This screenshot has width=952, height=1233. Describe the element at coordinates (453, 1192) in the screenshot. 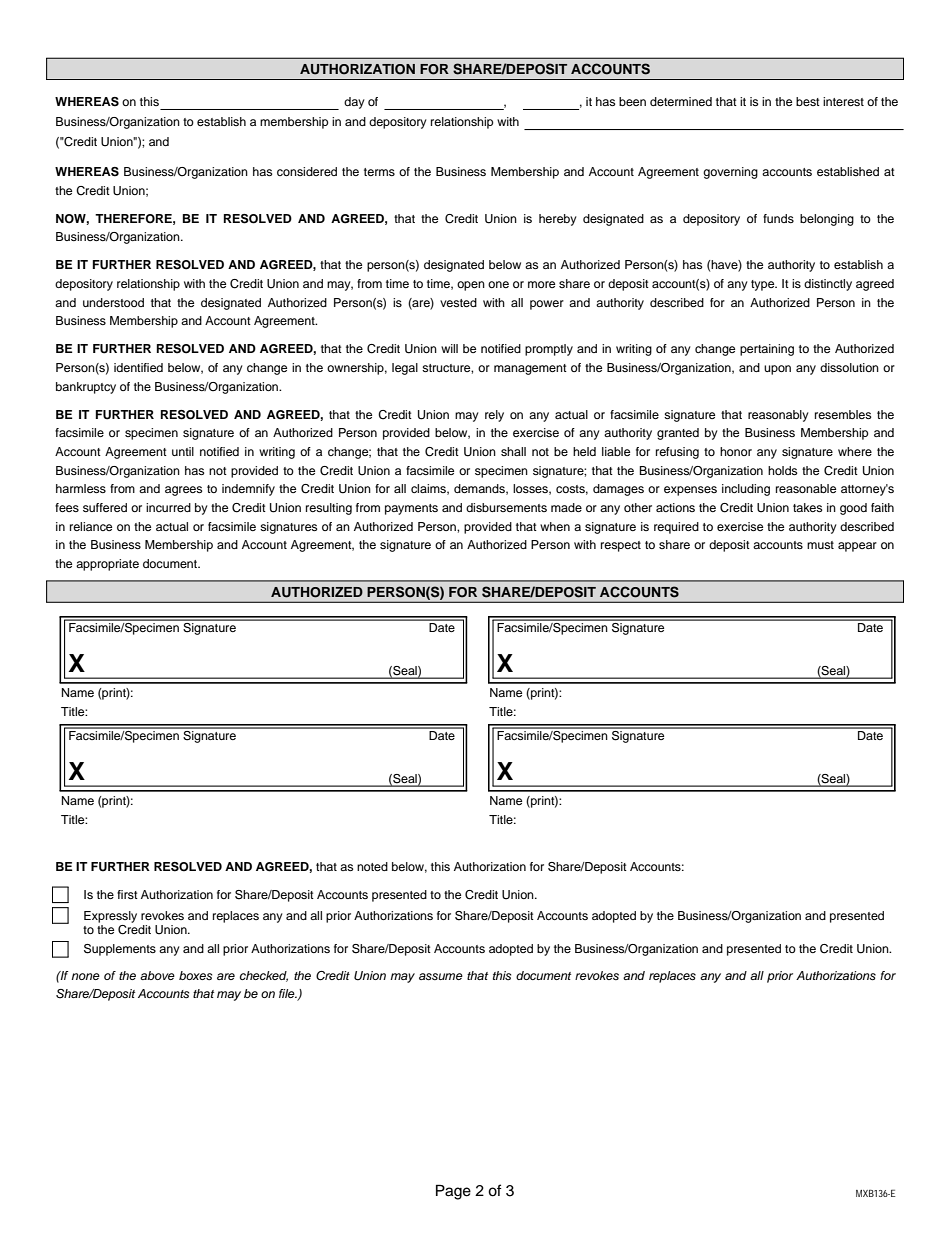

I see `Page` at that location.
